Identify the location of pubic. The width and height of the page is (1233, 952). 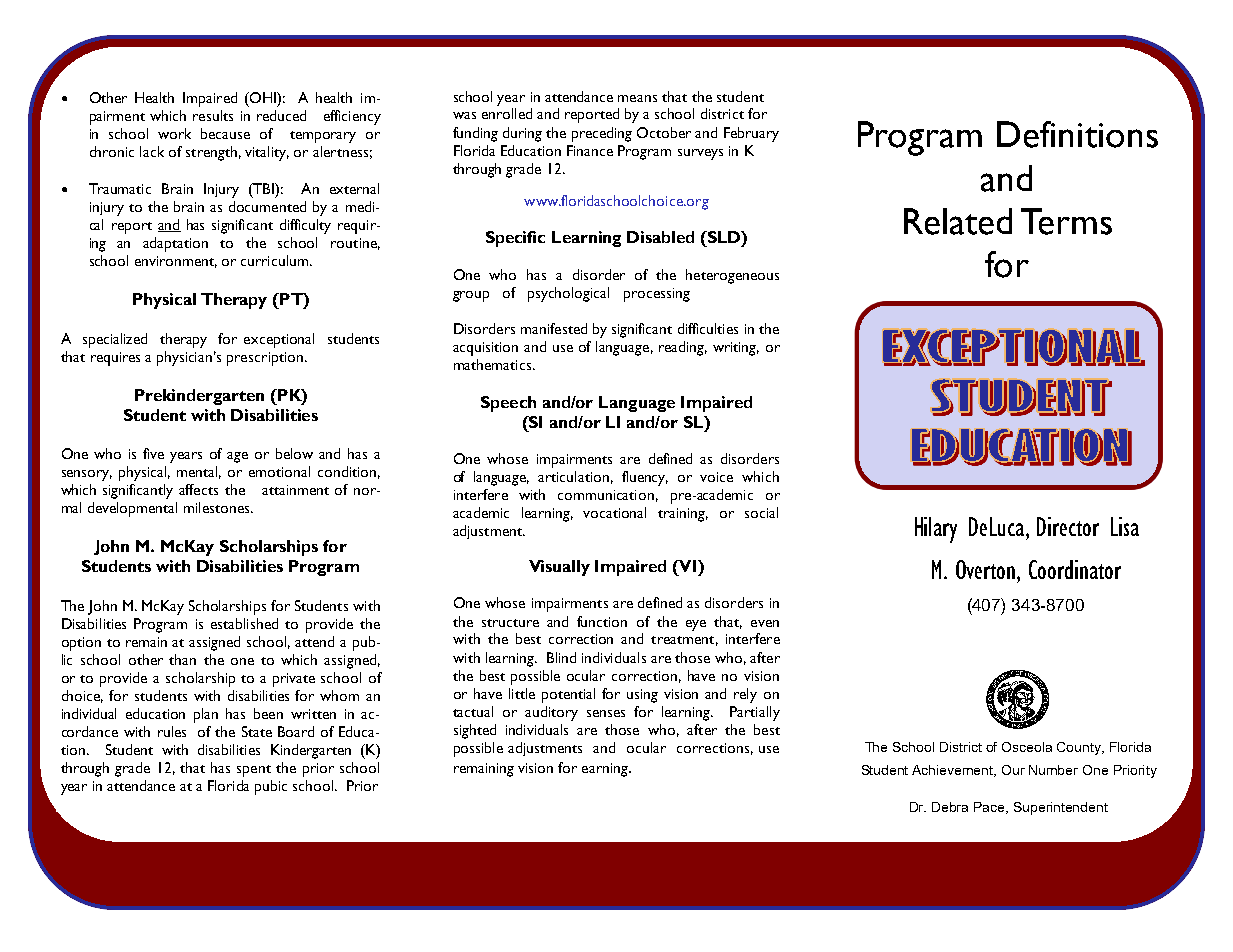
(271, 787).
